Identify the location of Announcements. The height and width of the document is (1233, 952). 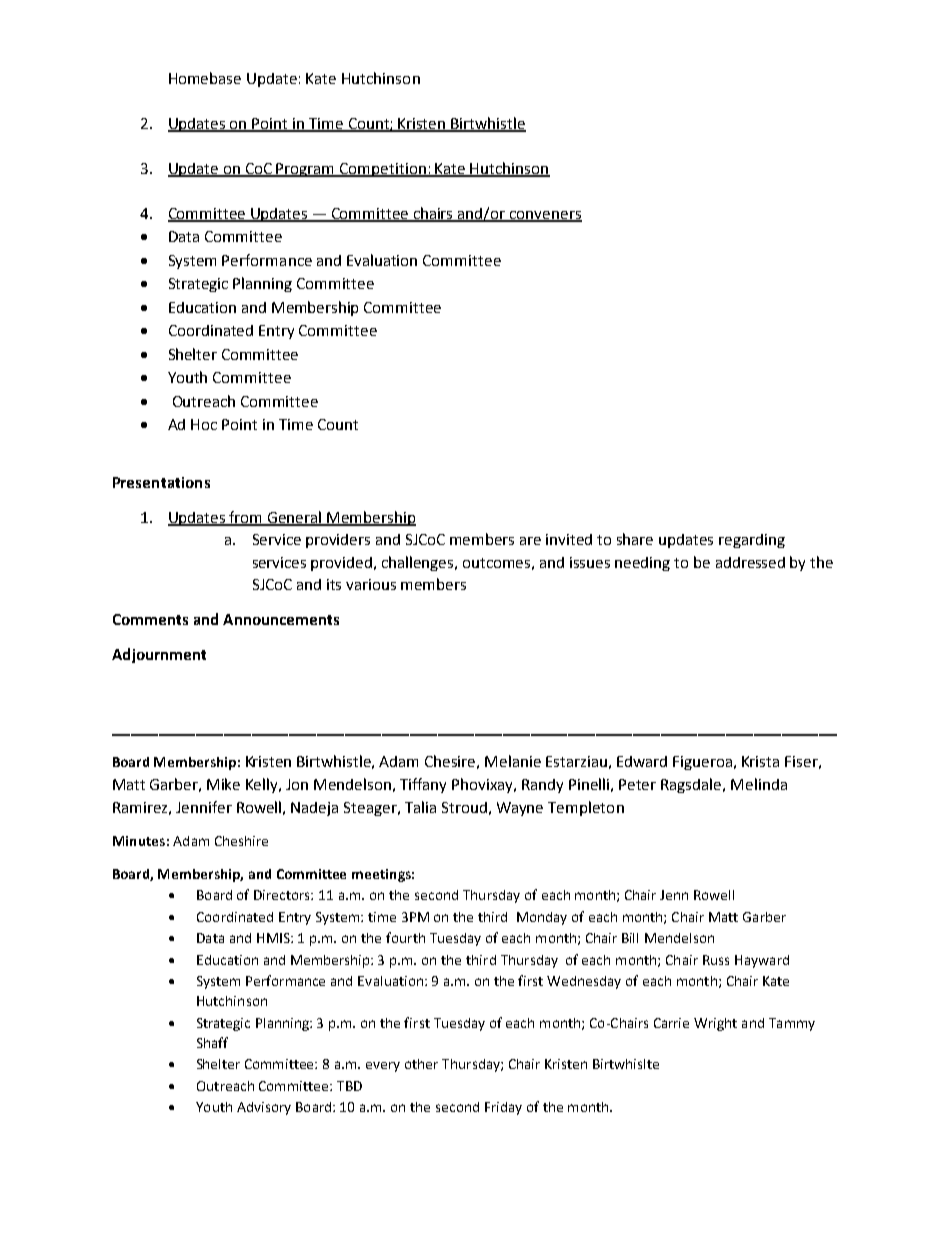
(281, 619).
